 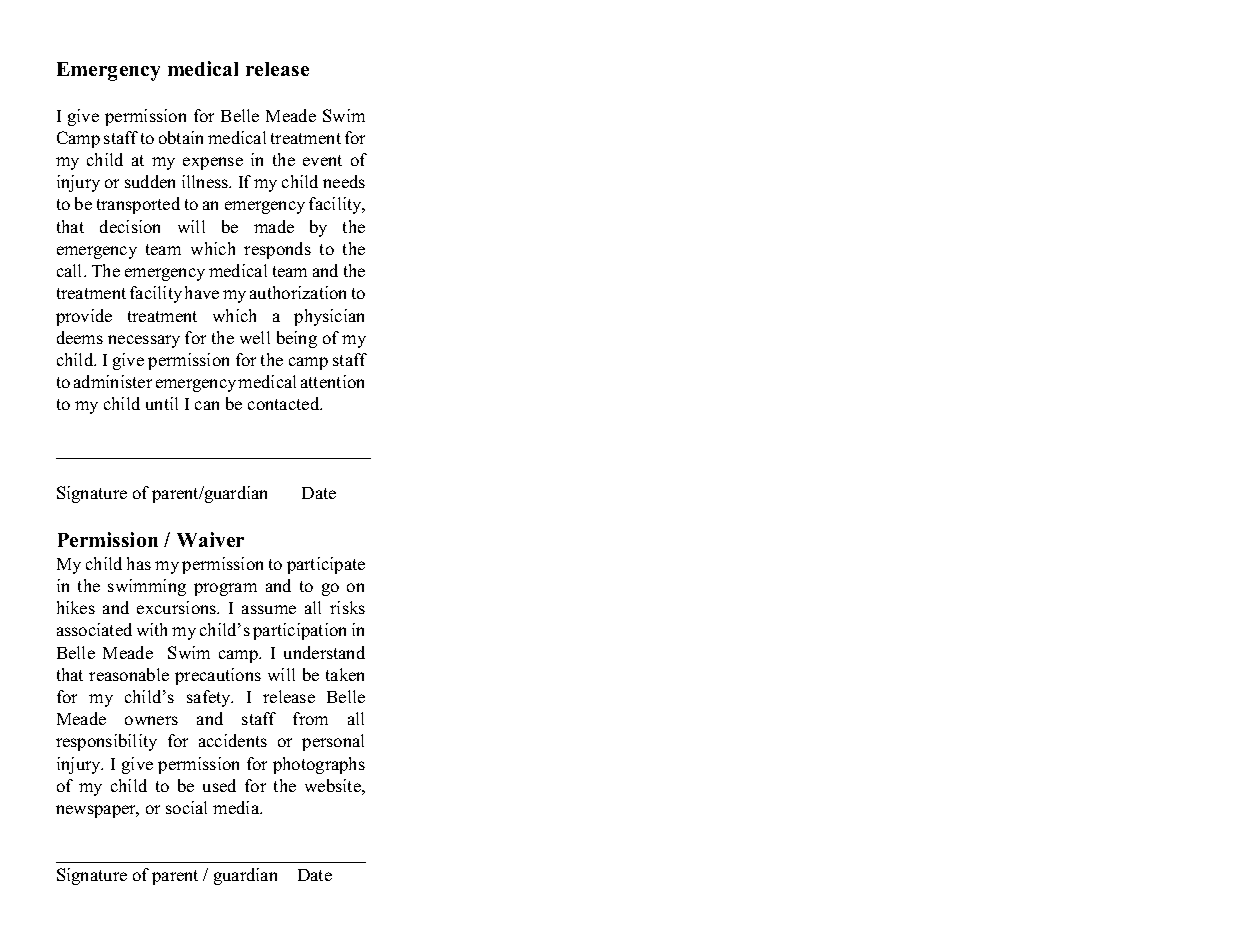 I want to click on can, so click(x=207, y=405).
